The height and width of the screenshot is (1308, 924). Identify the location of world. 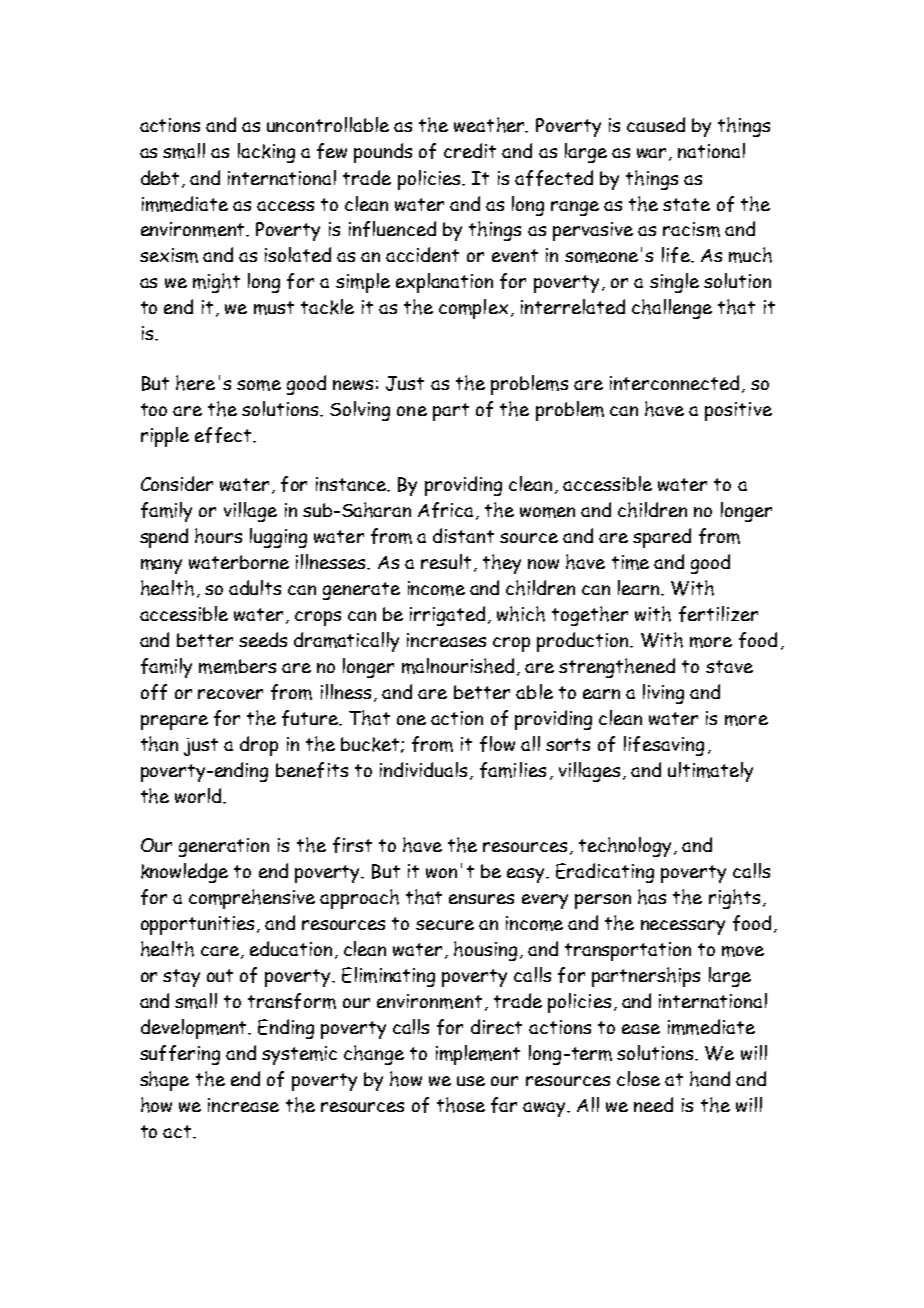
(199, 795).
